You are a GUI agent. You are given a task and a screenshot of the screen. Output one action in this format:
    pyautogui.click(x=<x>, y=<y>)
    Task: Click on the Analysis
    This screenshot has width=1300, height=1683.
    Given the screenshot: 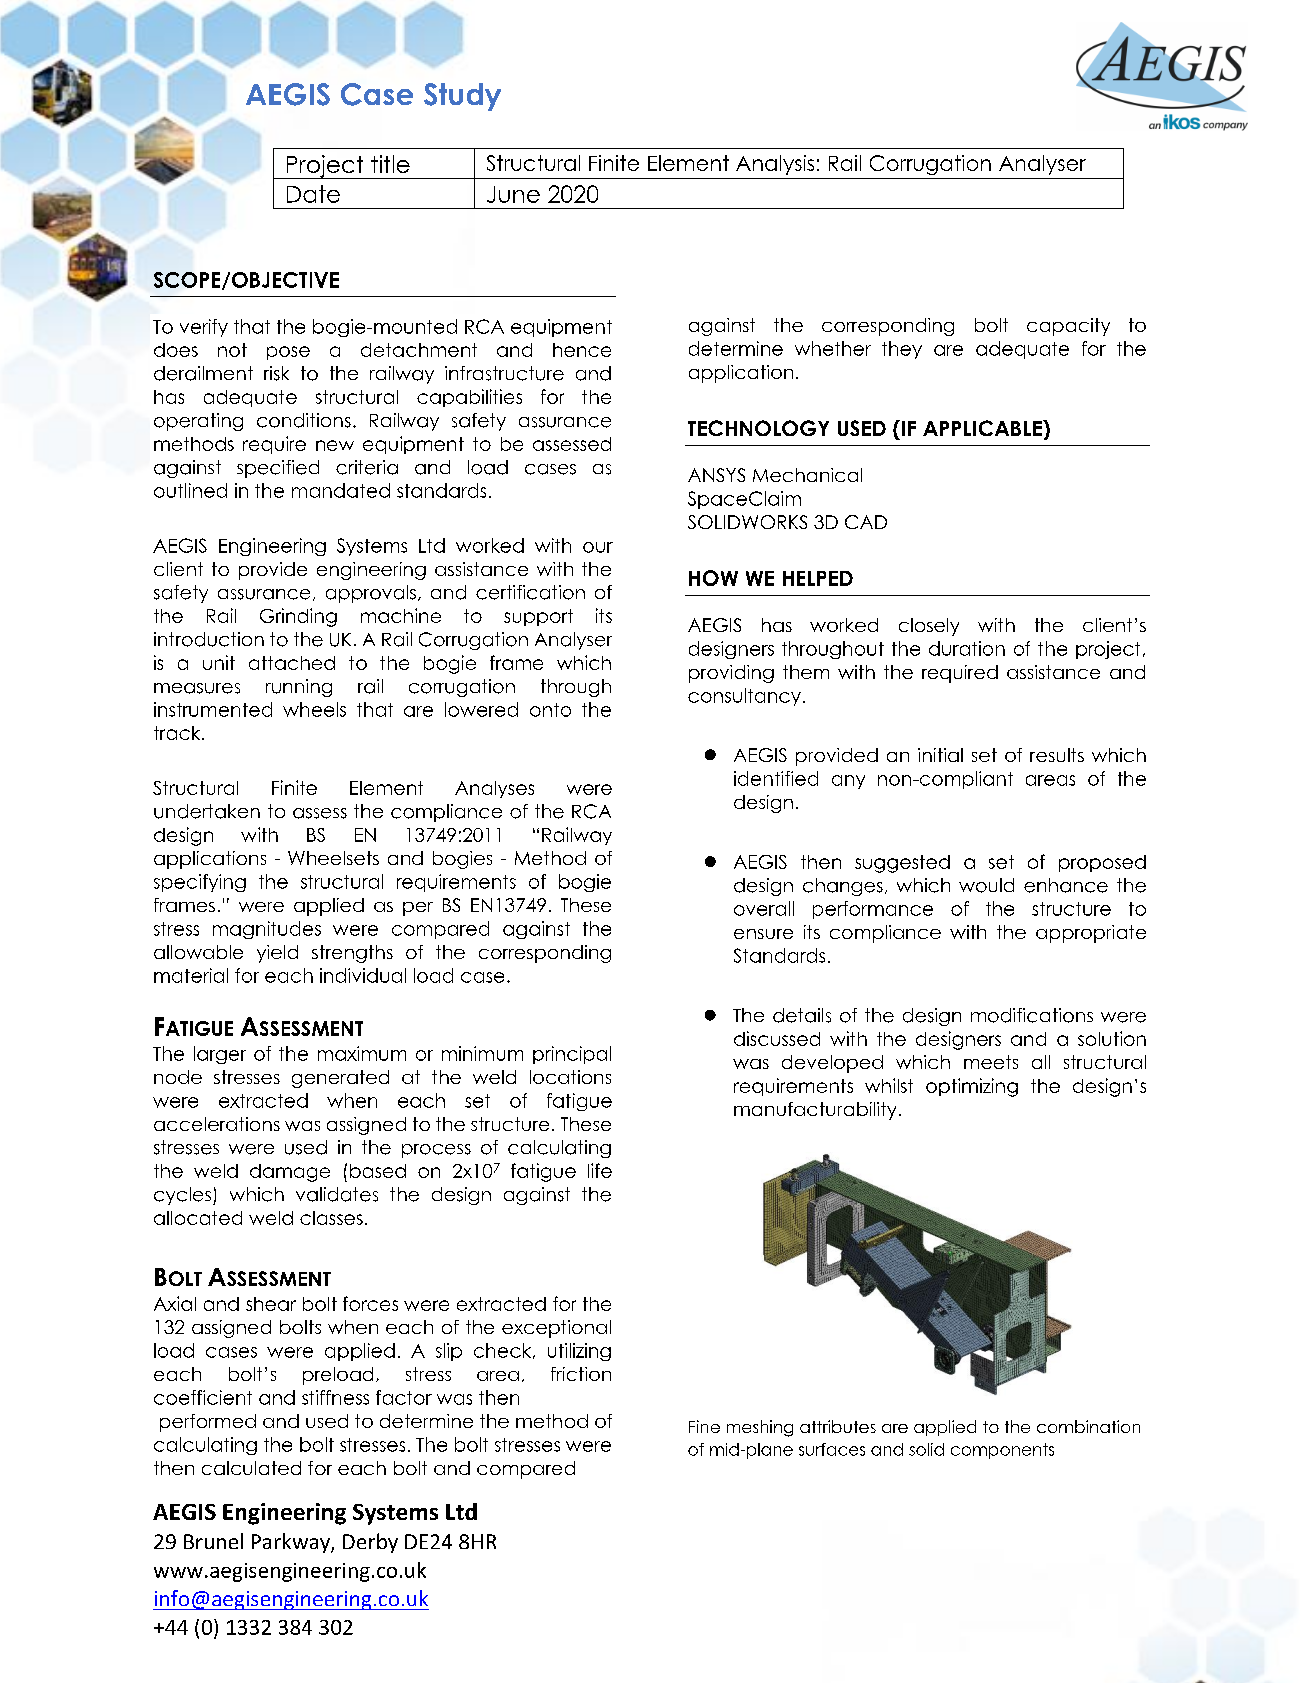 What is the action you would take?
    pyautogui.click(x=775, y=165)
